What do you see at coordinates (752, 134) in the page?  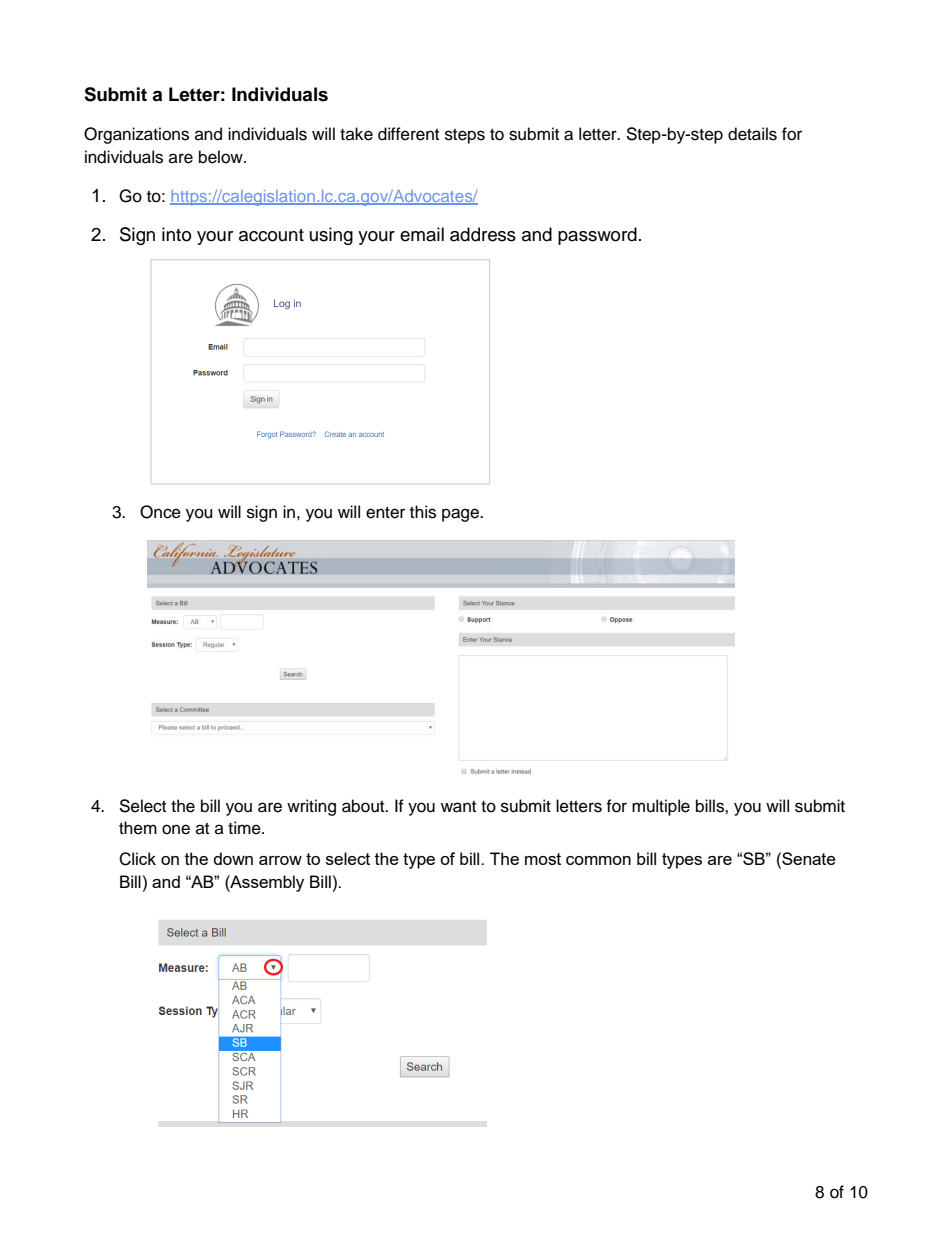 I see `details` at bounding box center [752, 134].
